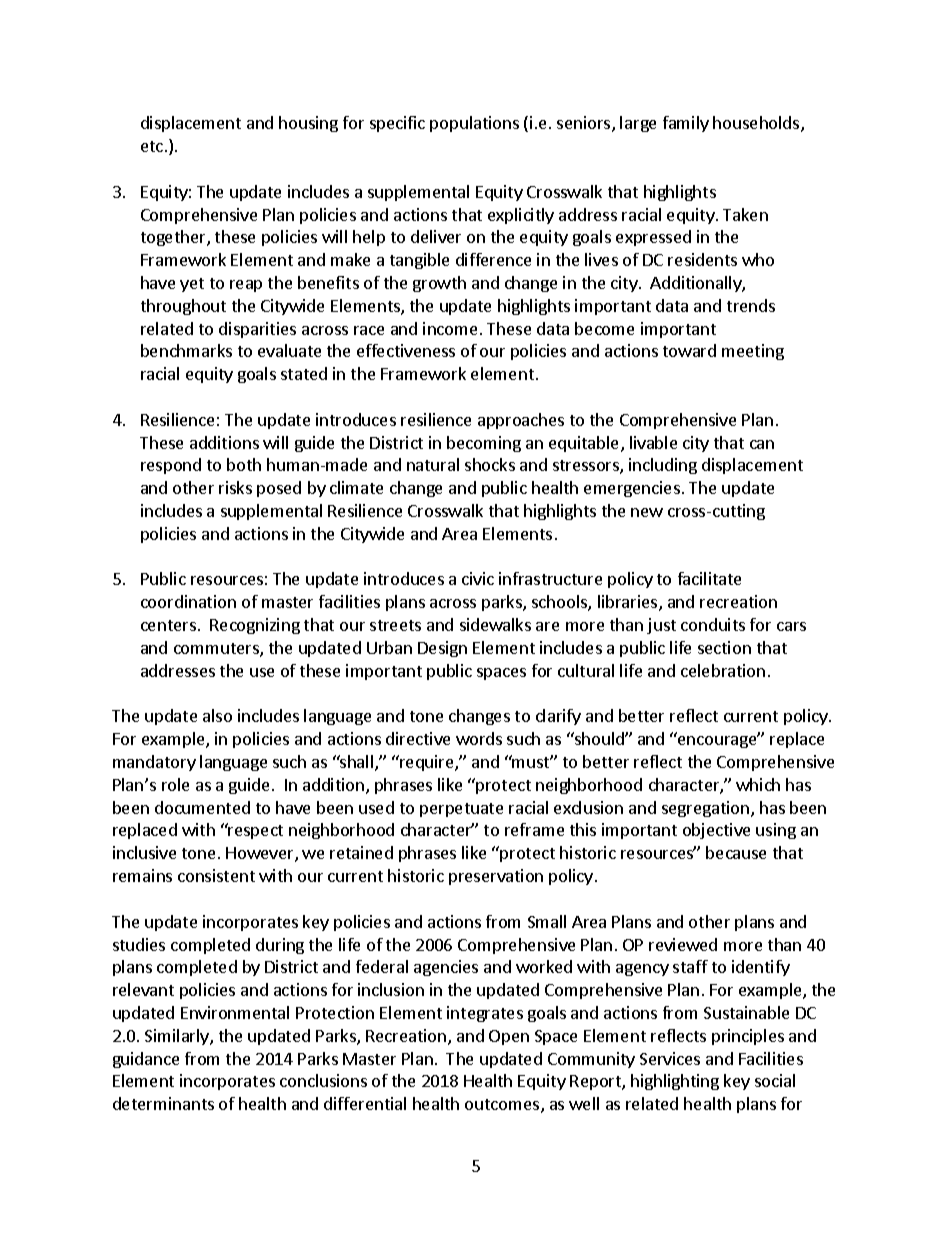 The image size is (952, 1233). I want to click on outcomes, so click(503, 1106).
